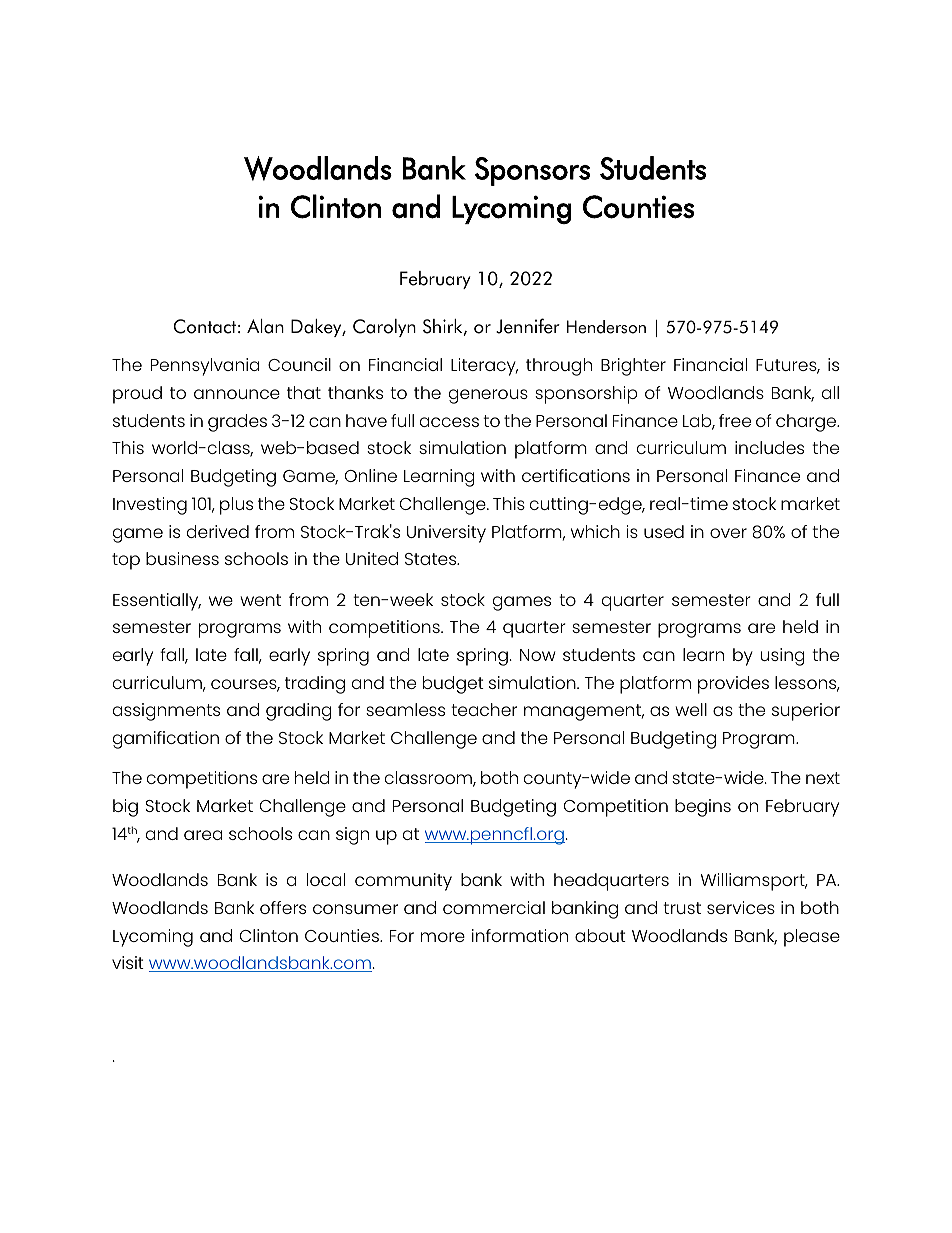 The image size is (952, 1233). I want to click on over, so click(728, 533).
